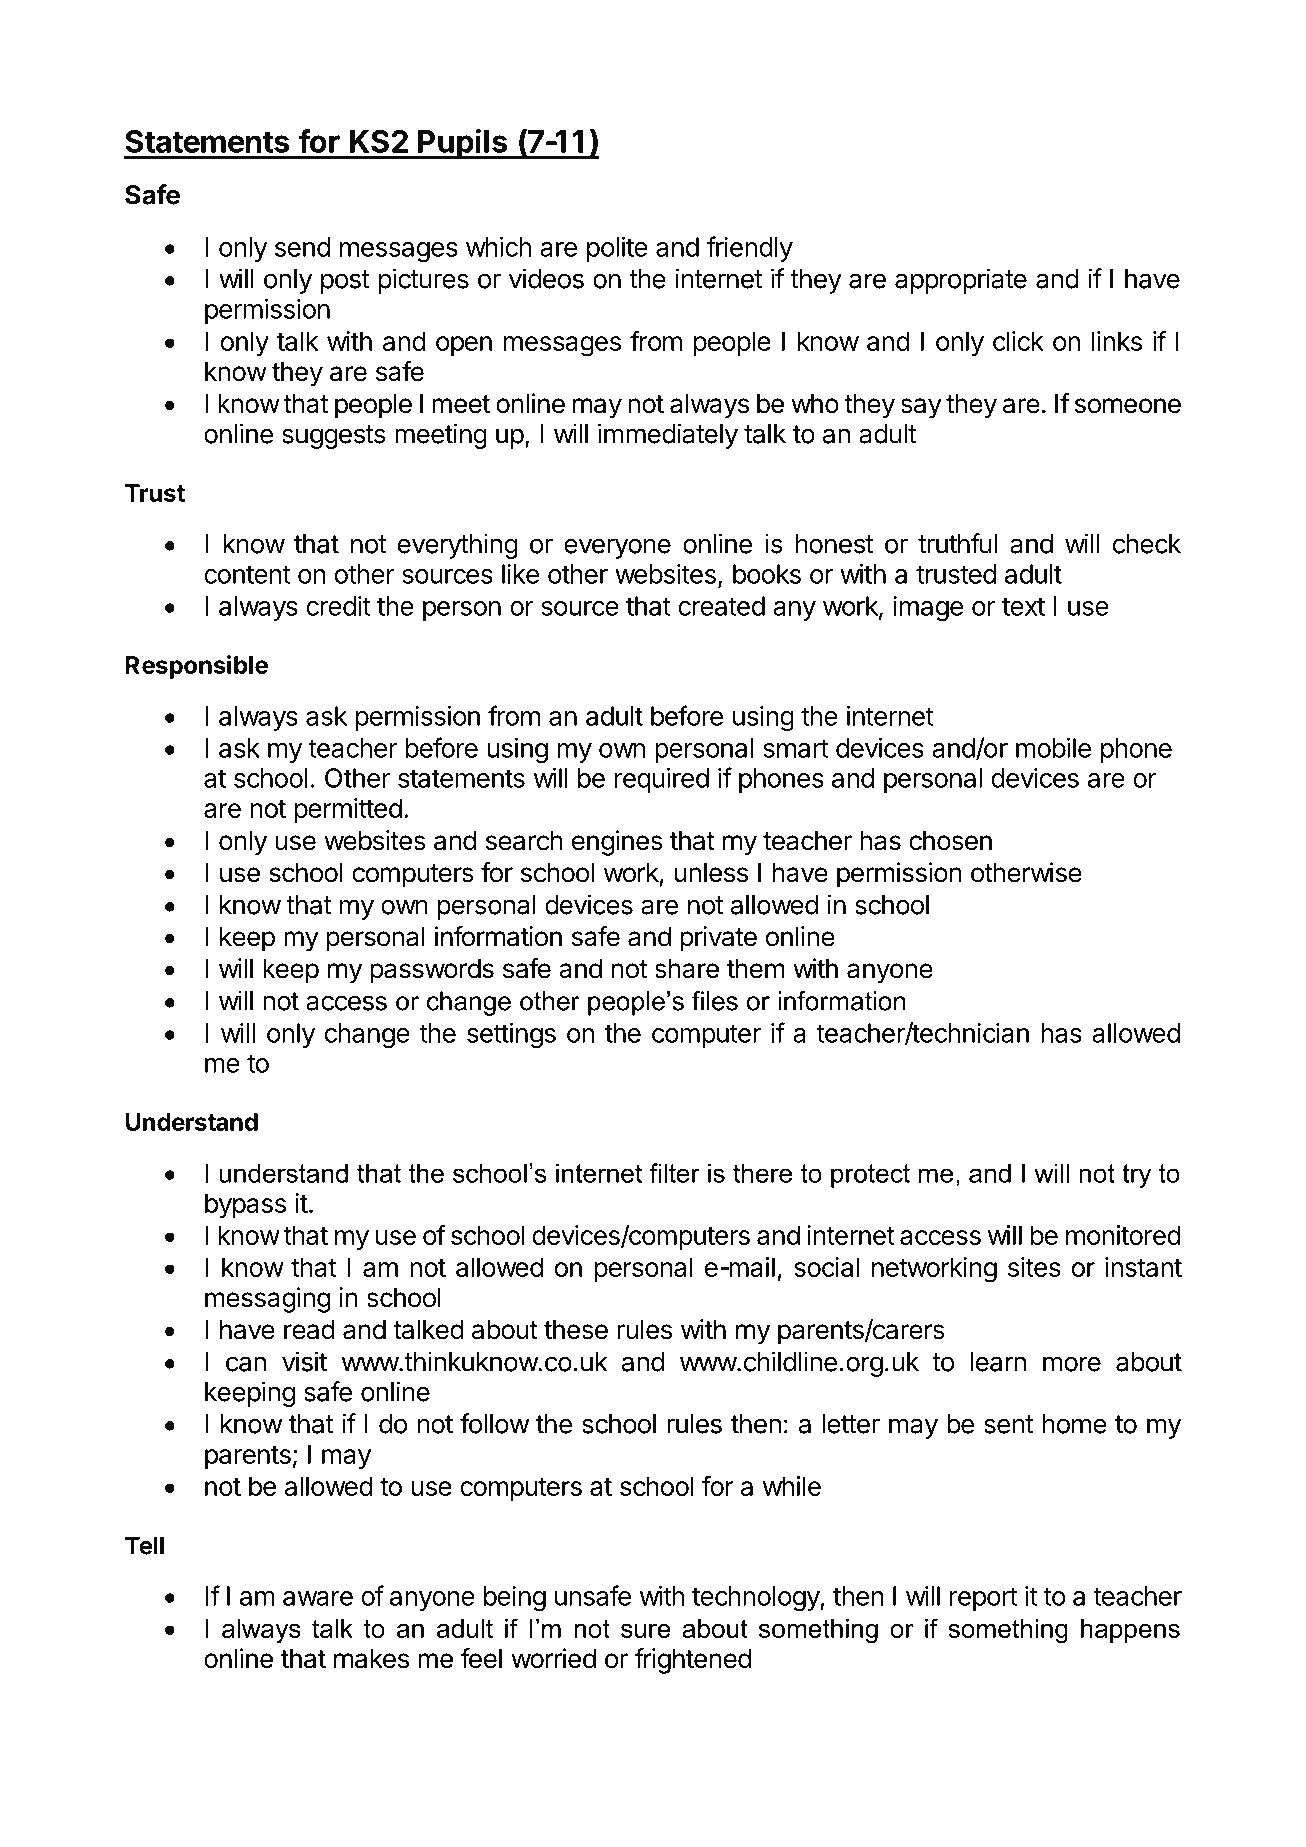 The image size is (1306, 1847). What do you see at coordinates (961, 281) in the image?
I see `appropriate` at bounding box center [961, 281].
